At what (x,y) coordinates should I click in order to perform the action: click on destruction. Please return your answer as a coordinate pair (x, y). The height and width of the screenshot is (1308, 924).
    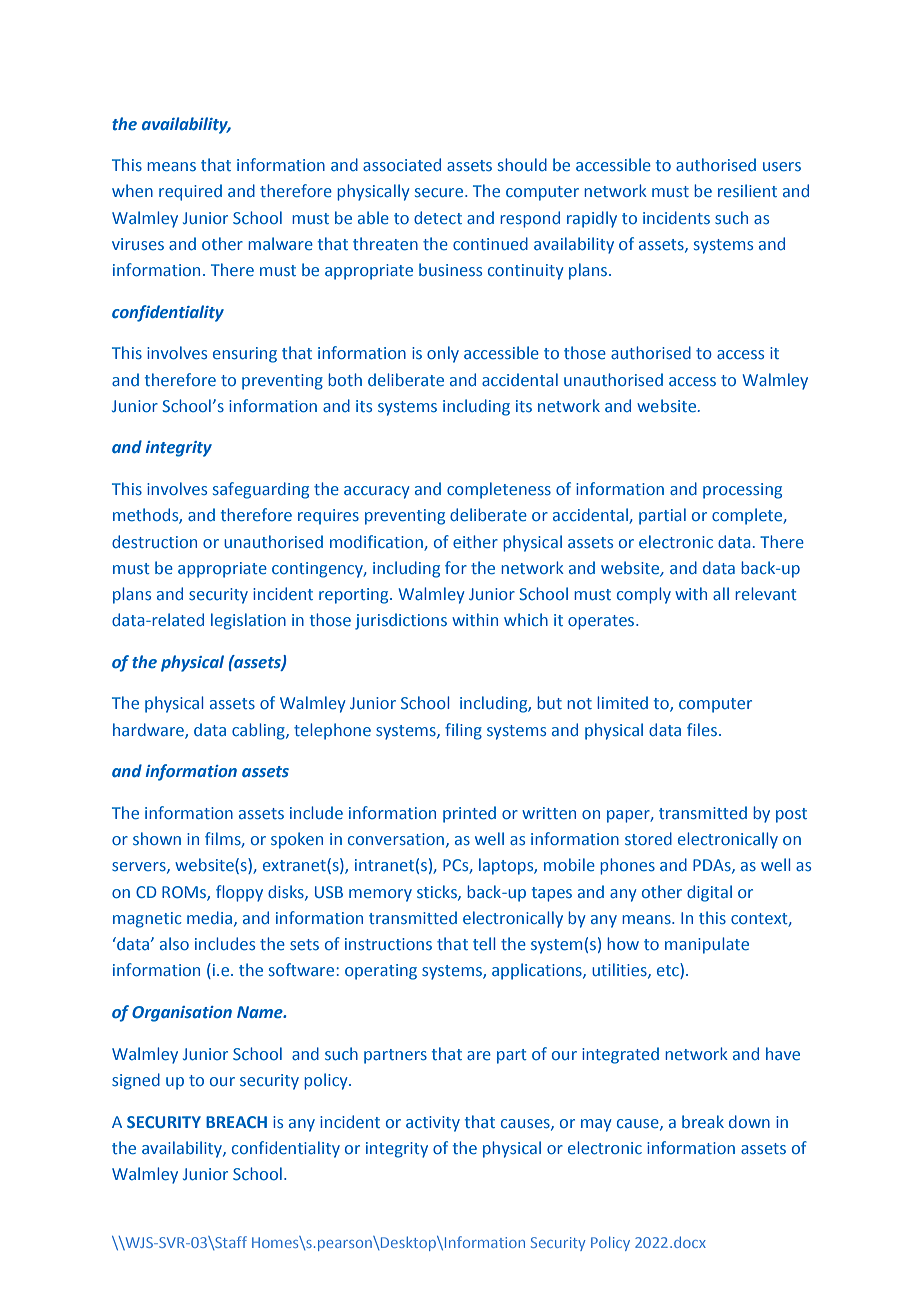
    Looking at the image, I should click on (154, 541).
